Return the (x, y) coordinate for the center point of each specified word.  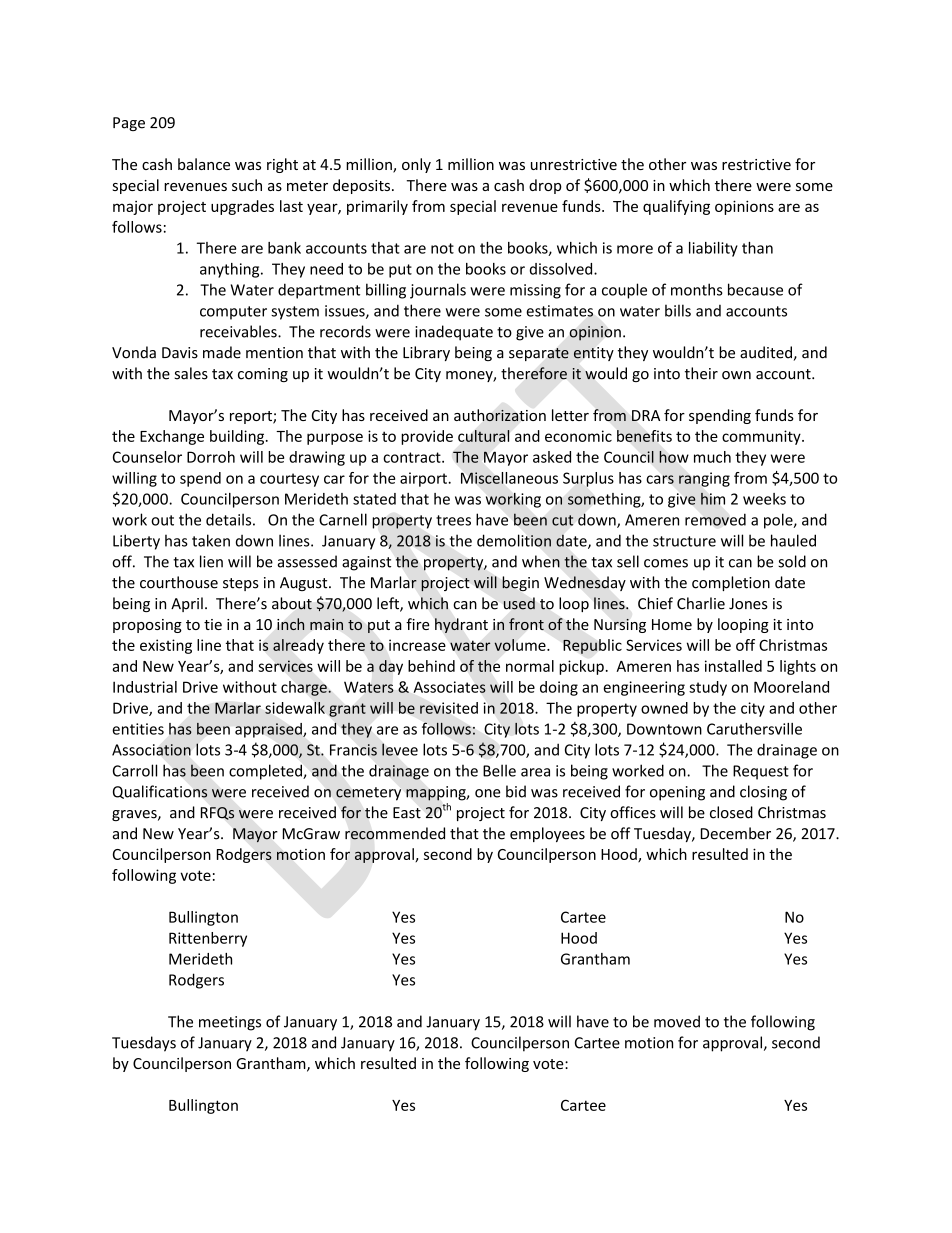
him (713, 499)
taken (211, 540)
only (416, 165)
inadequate (454, 333)
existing (166, 646)
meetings (230, 1023)
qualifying (676, 207)
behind (431, 666)
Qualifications (160, 792)
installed (733, 666)
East (407, 813)
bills (678, 310)
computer (233, 313)
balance (204, 164)
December (736, 833)
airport (424, 479)
